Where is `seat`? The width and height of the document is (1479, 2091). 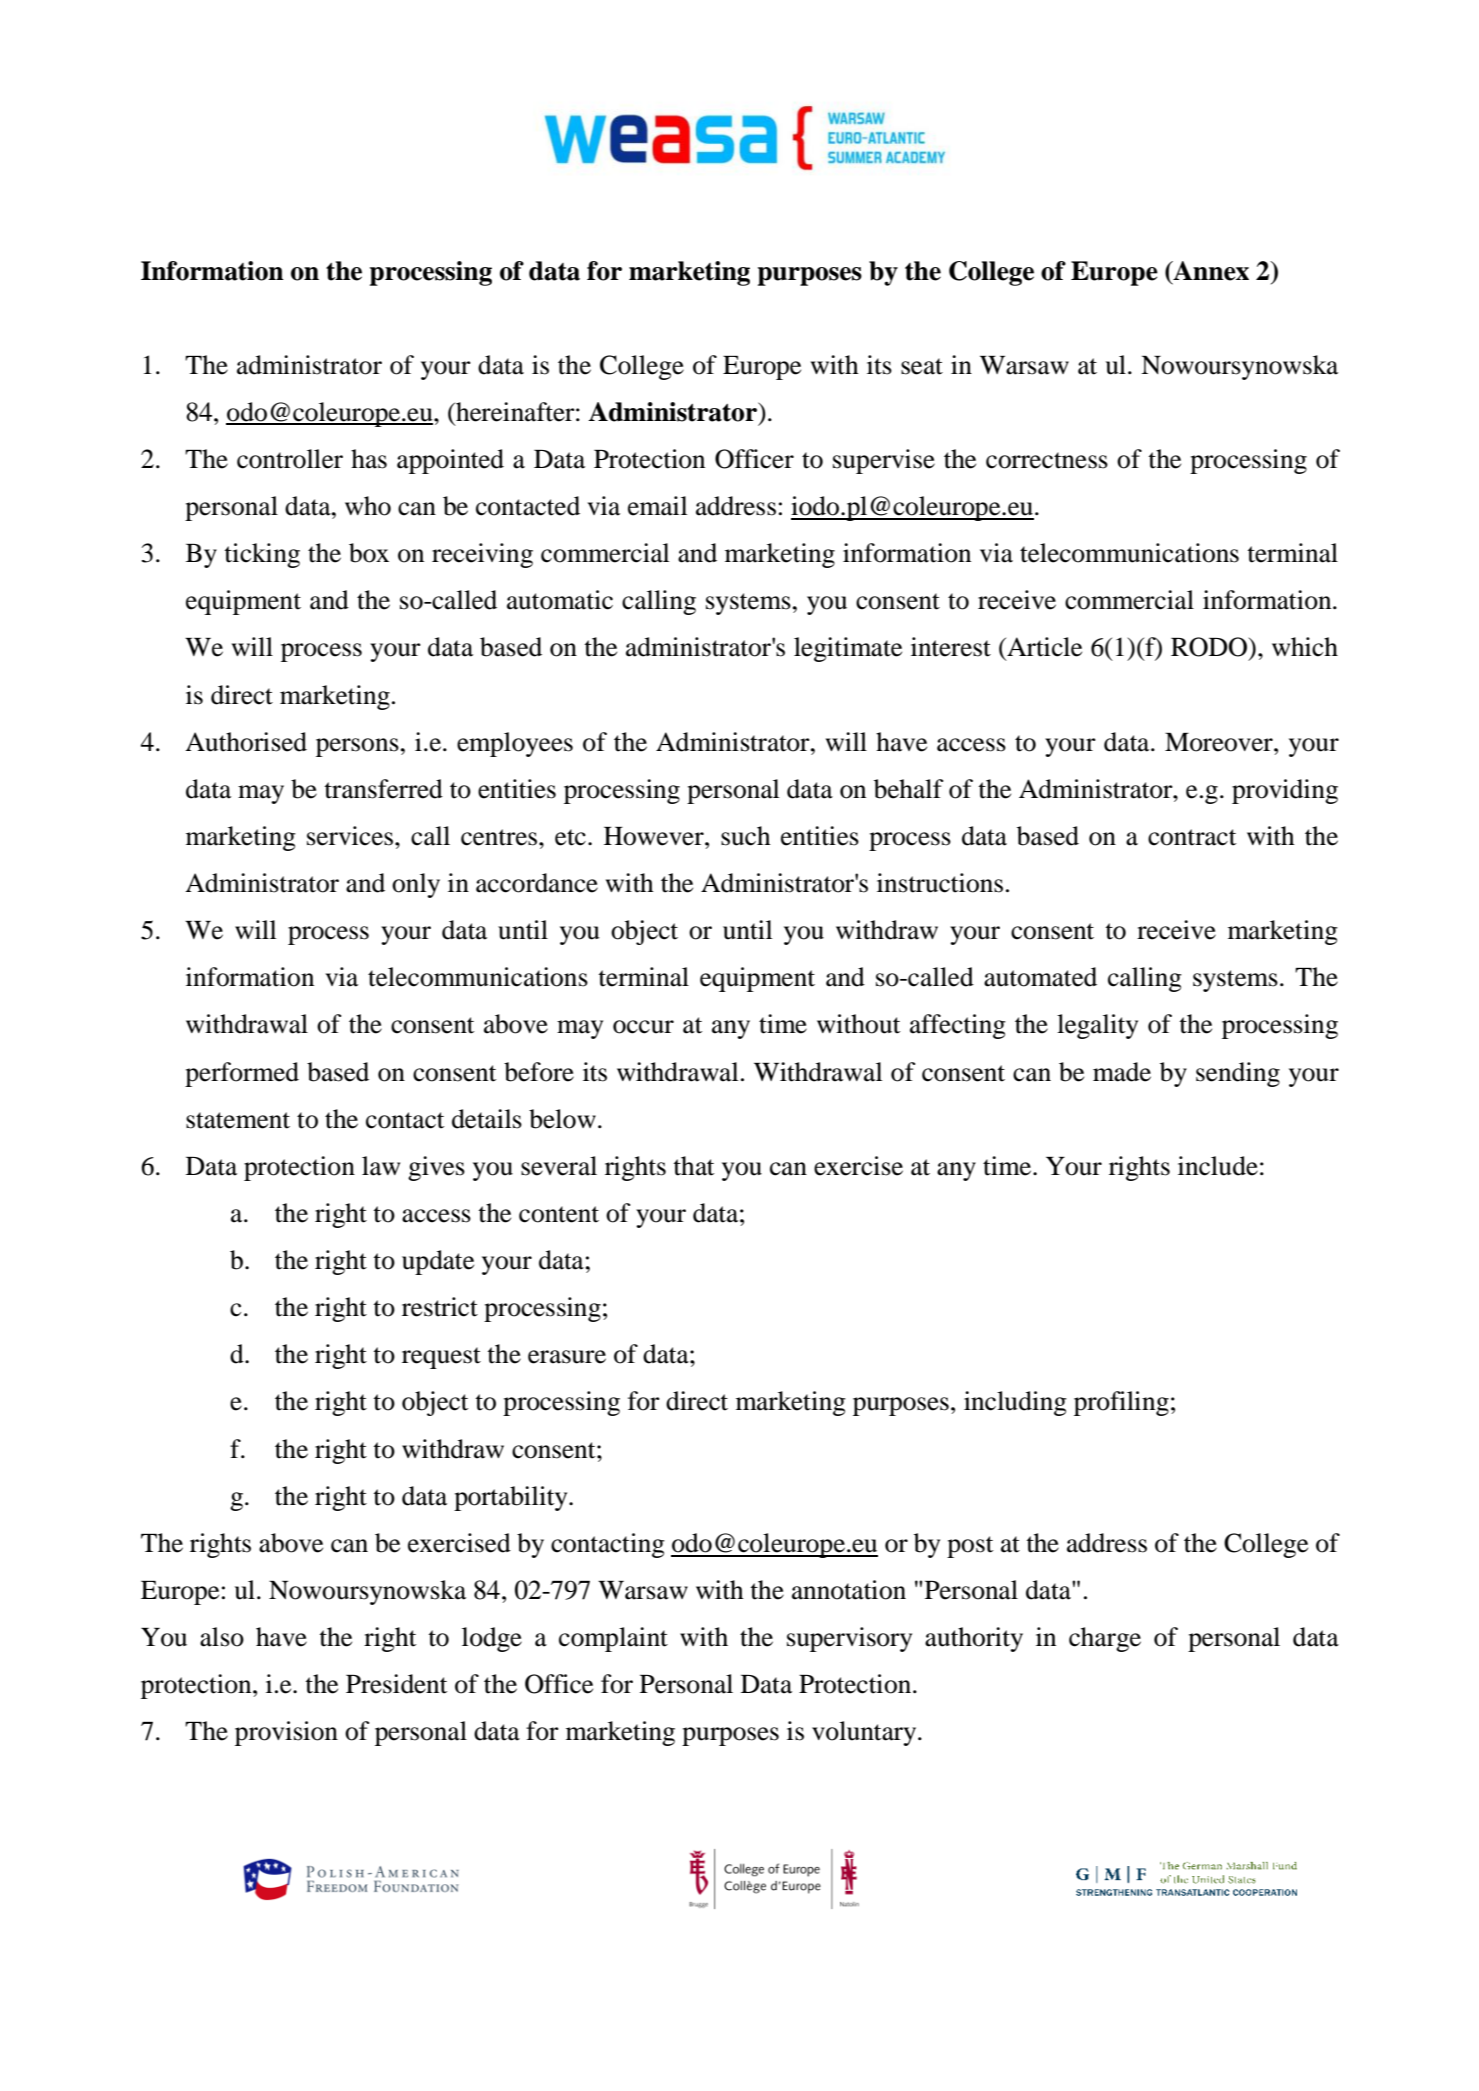 seat is located at coordinates (922, 366).
